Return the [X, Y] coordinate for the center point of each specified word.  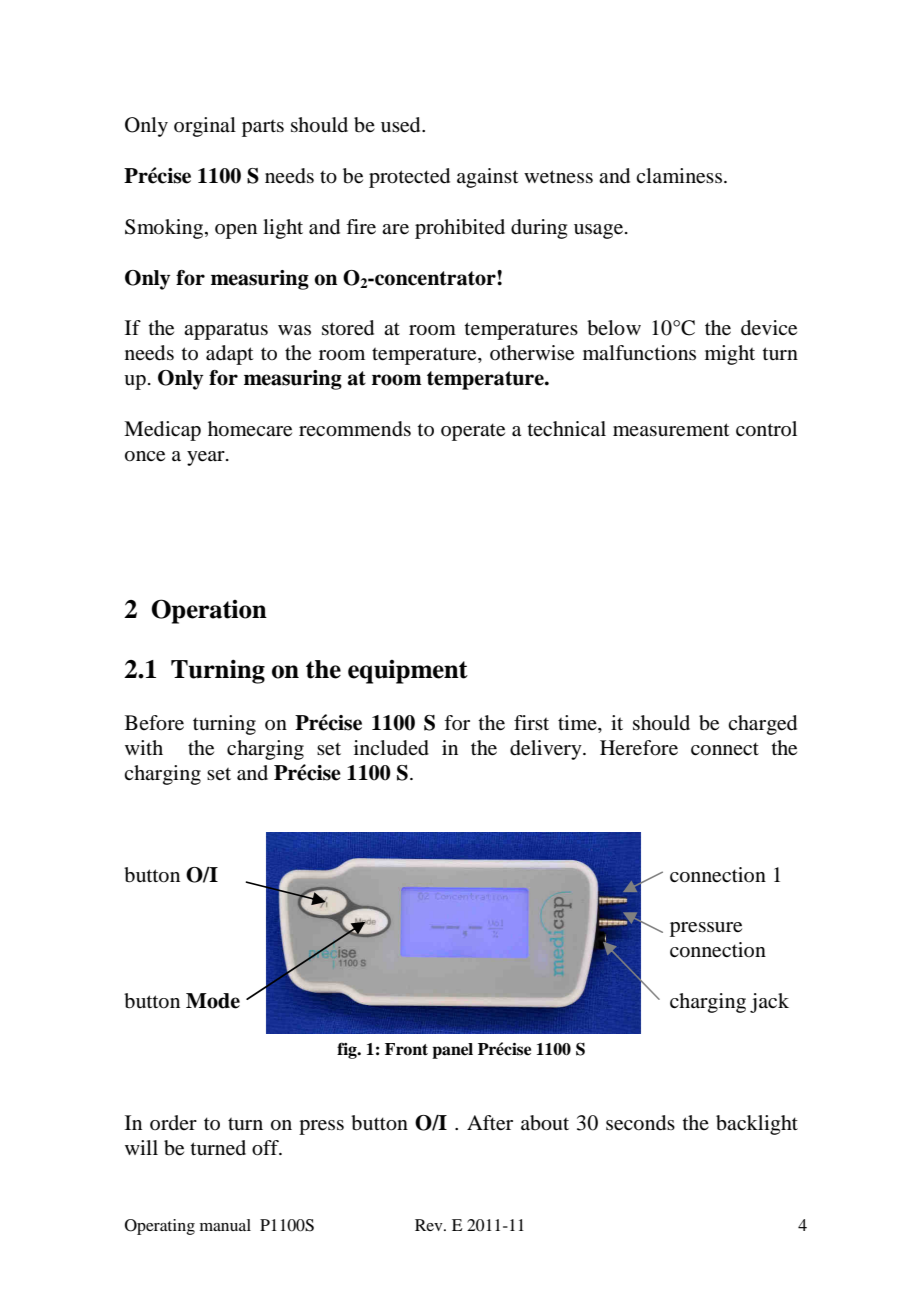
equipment [408, 672]
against [488, 178]
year [207, 458]
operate [473, 432]
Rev [430, 1225]
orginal [205, 127]
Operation [209, 611]
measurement [671, 430]
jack [769, 1003]
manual [225, 1225]
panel [452, 1051]
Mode [213, 1001]
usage [600, 231]
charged [762, 725]
